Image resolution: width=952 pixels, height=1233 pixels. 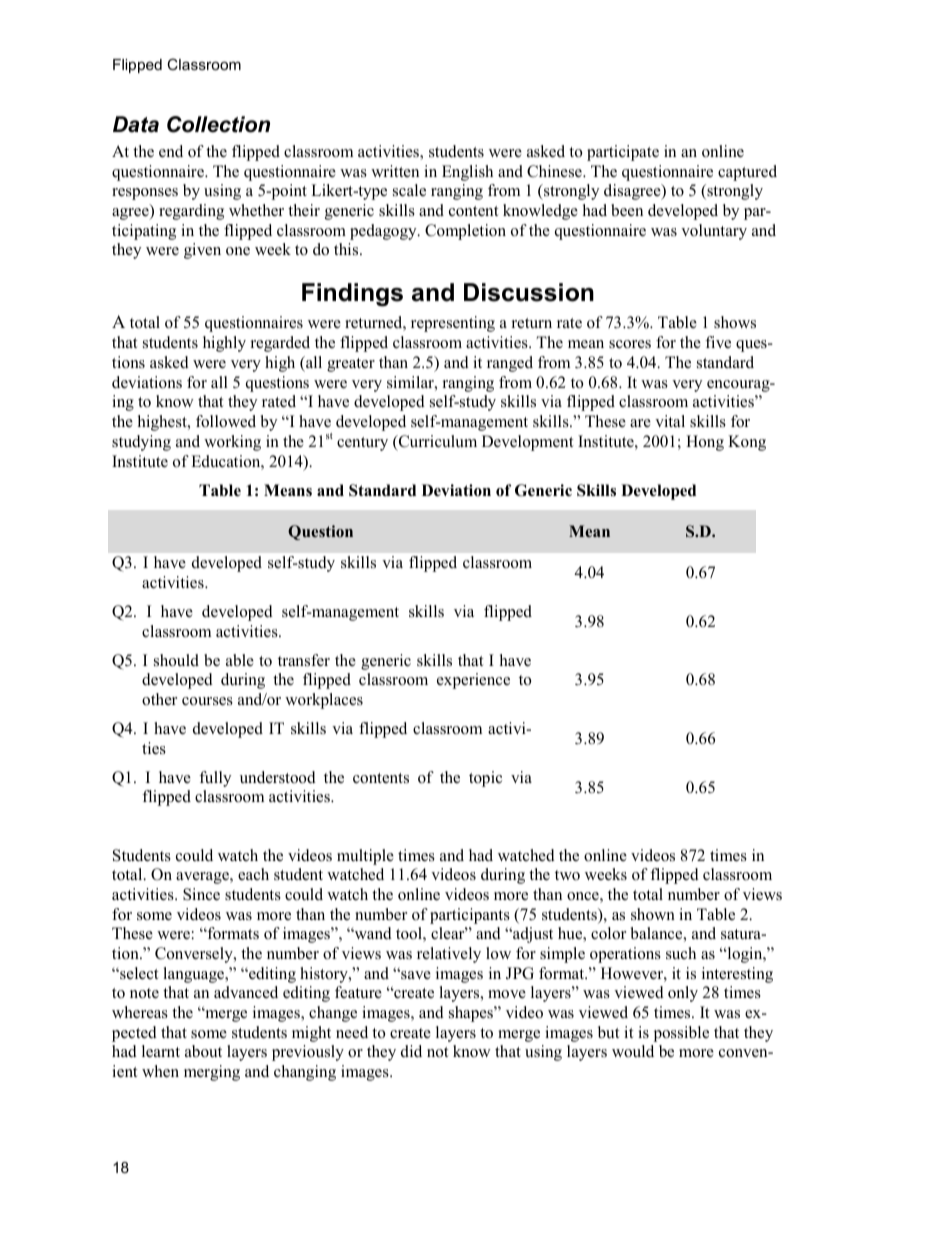 I want to click on representing, so click(x=453, y=324).
